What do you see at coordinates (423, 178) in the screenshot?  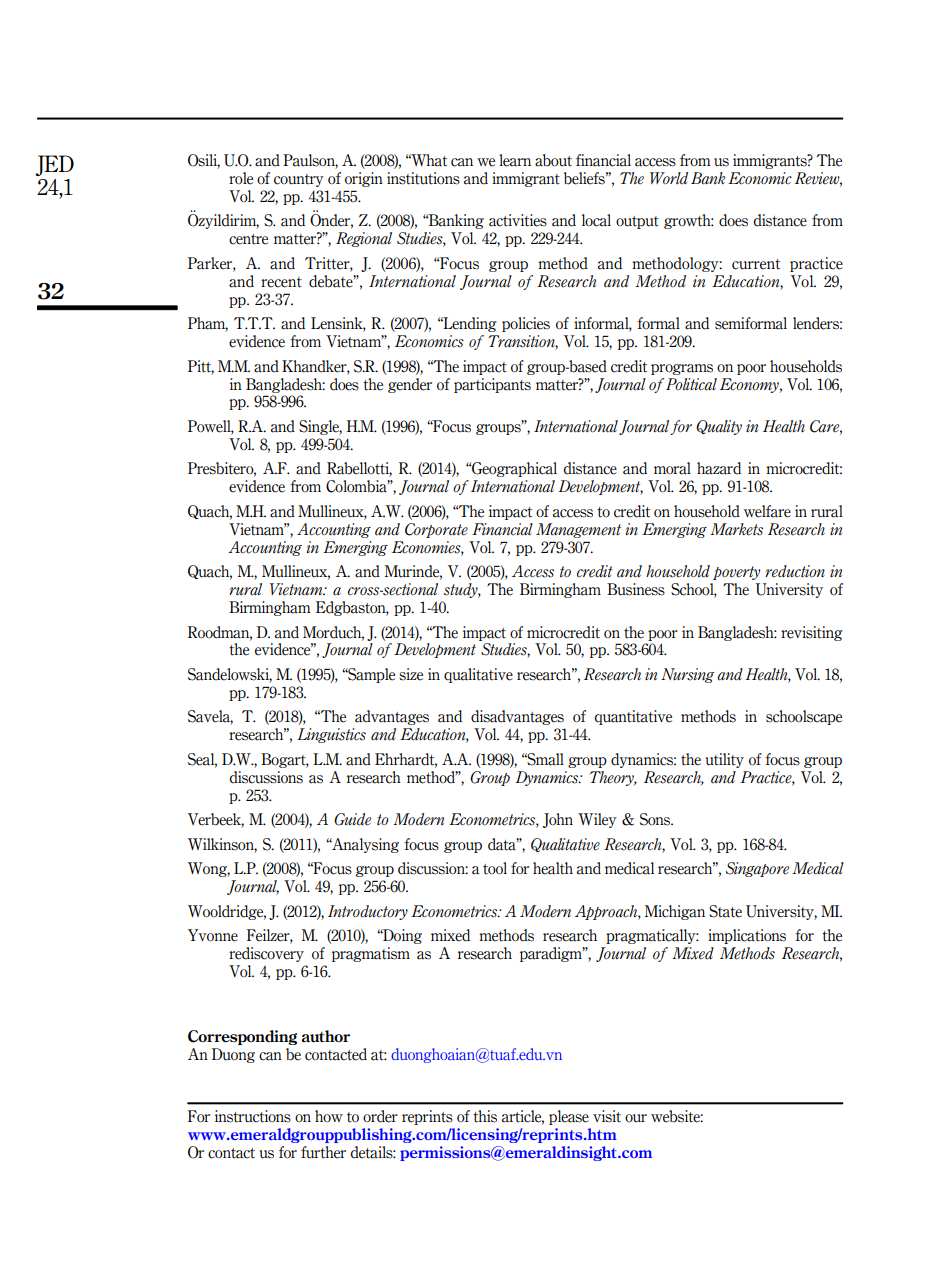 I see `institutions` at bounding box center [423, 178].
